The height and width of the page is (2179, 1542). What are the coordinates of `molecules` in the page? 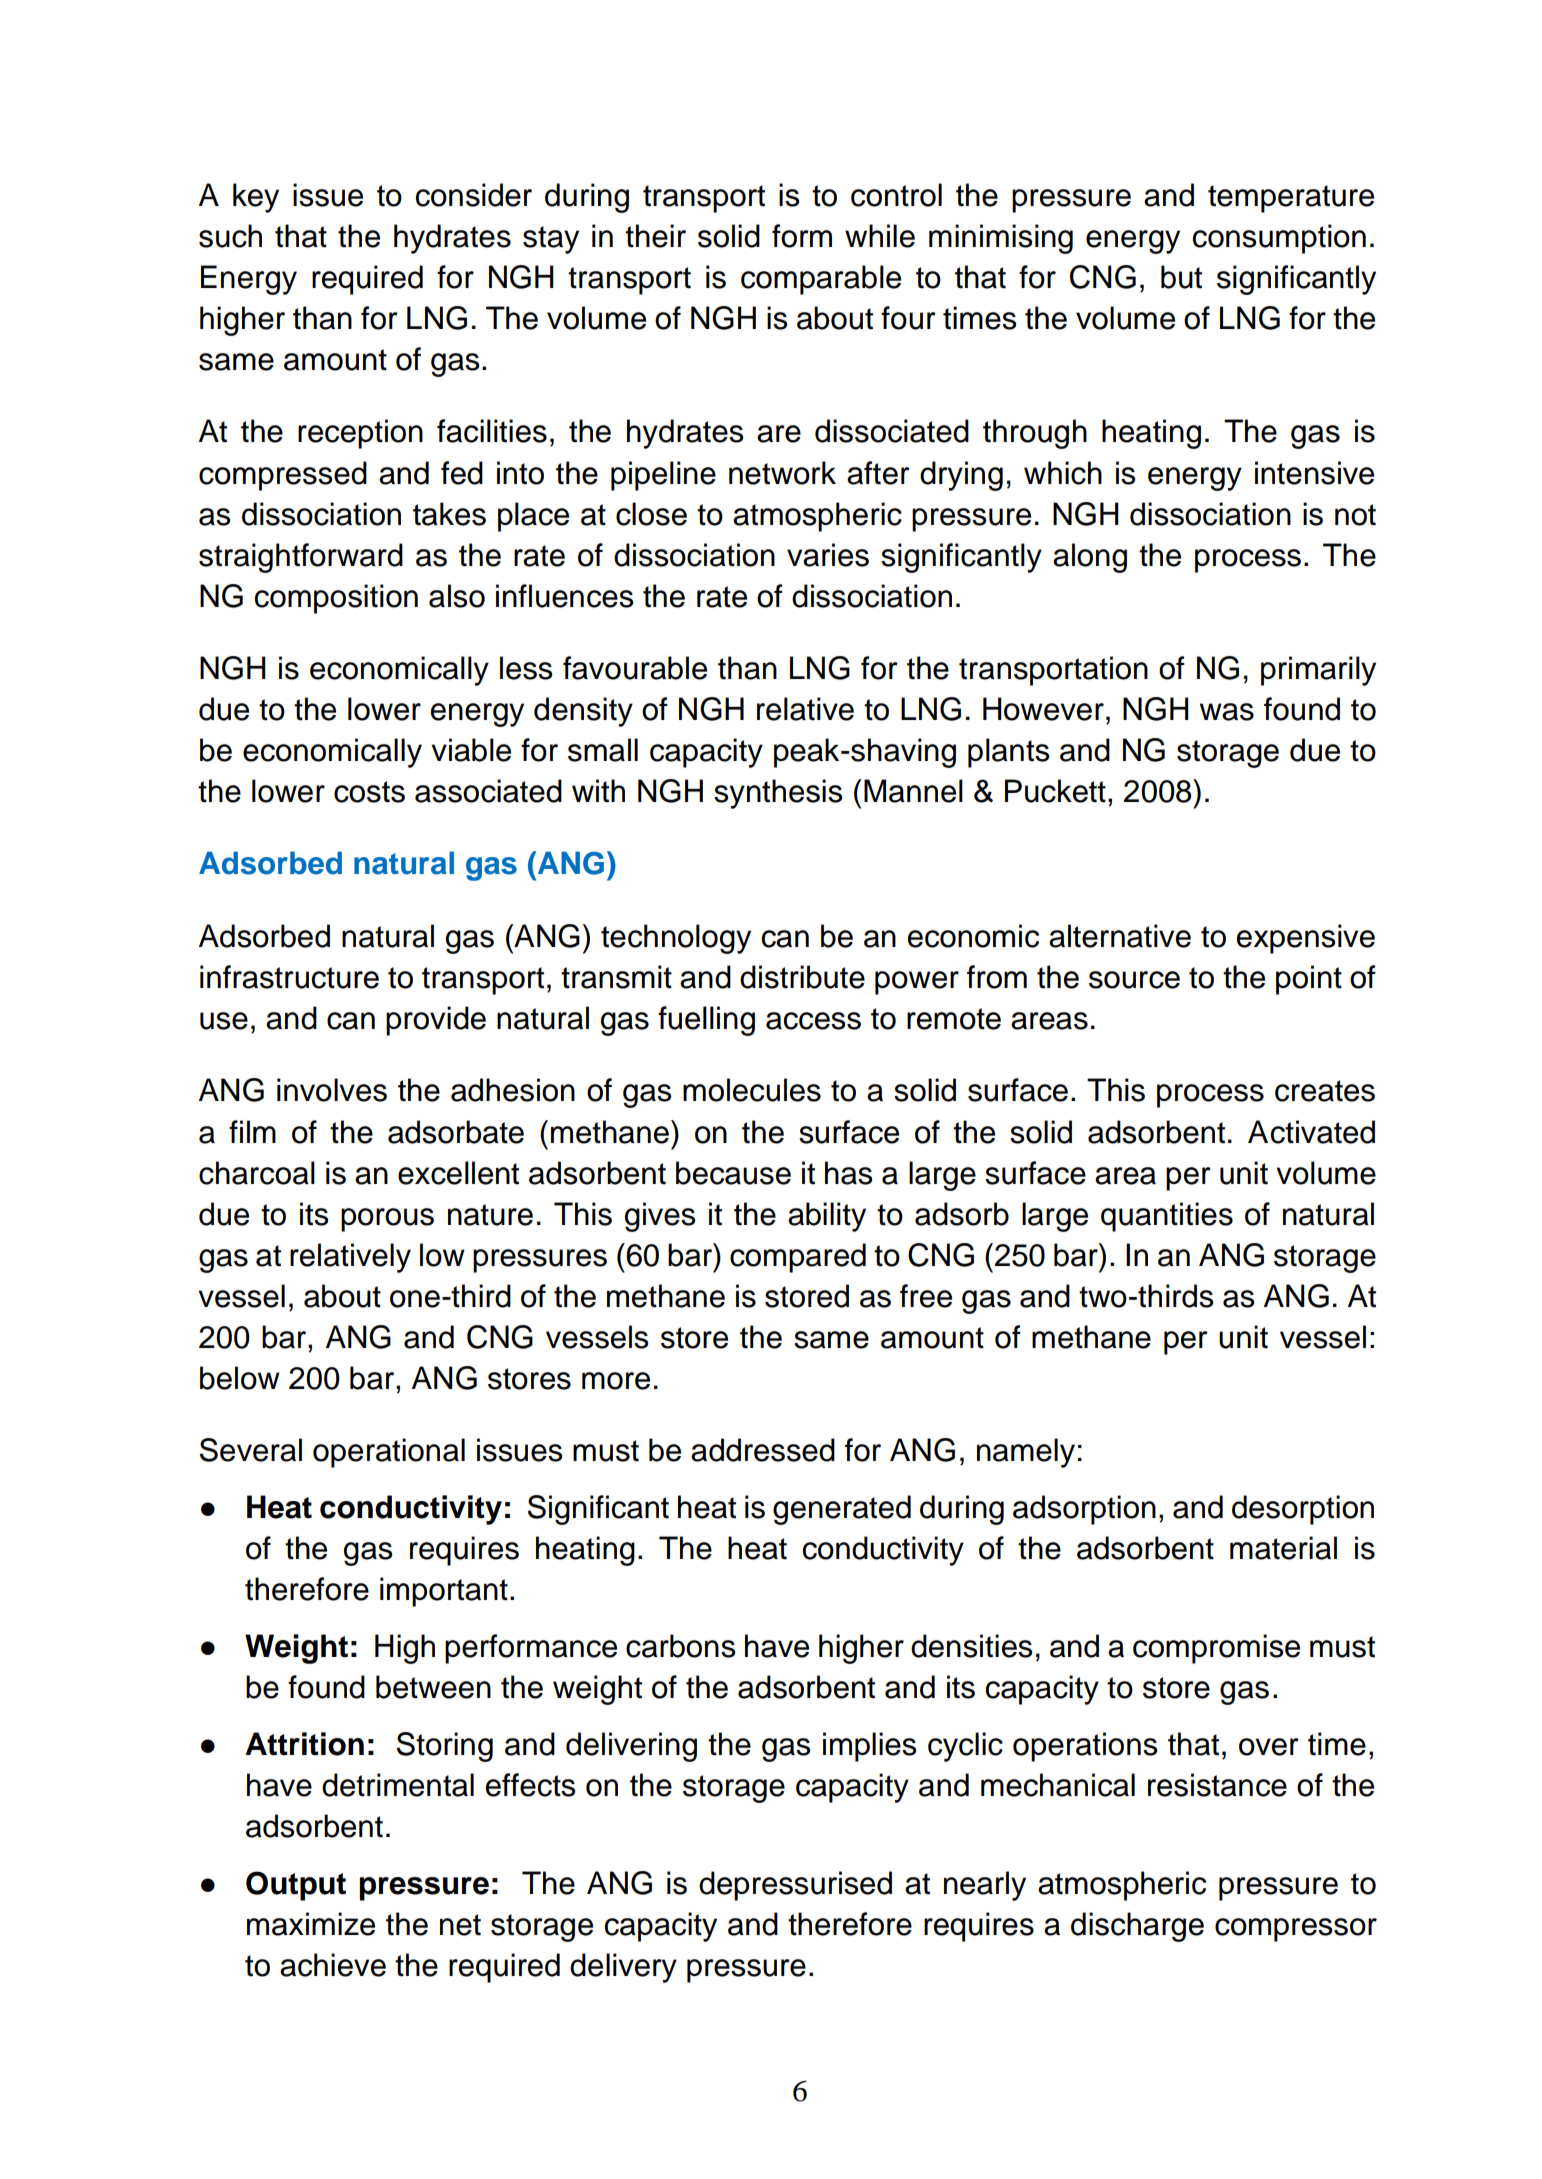 It's located at (752, 1090).
